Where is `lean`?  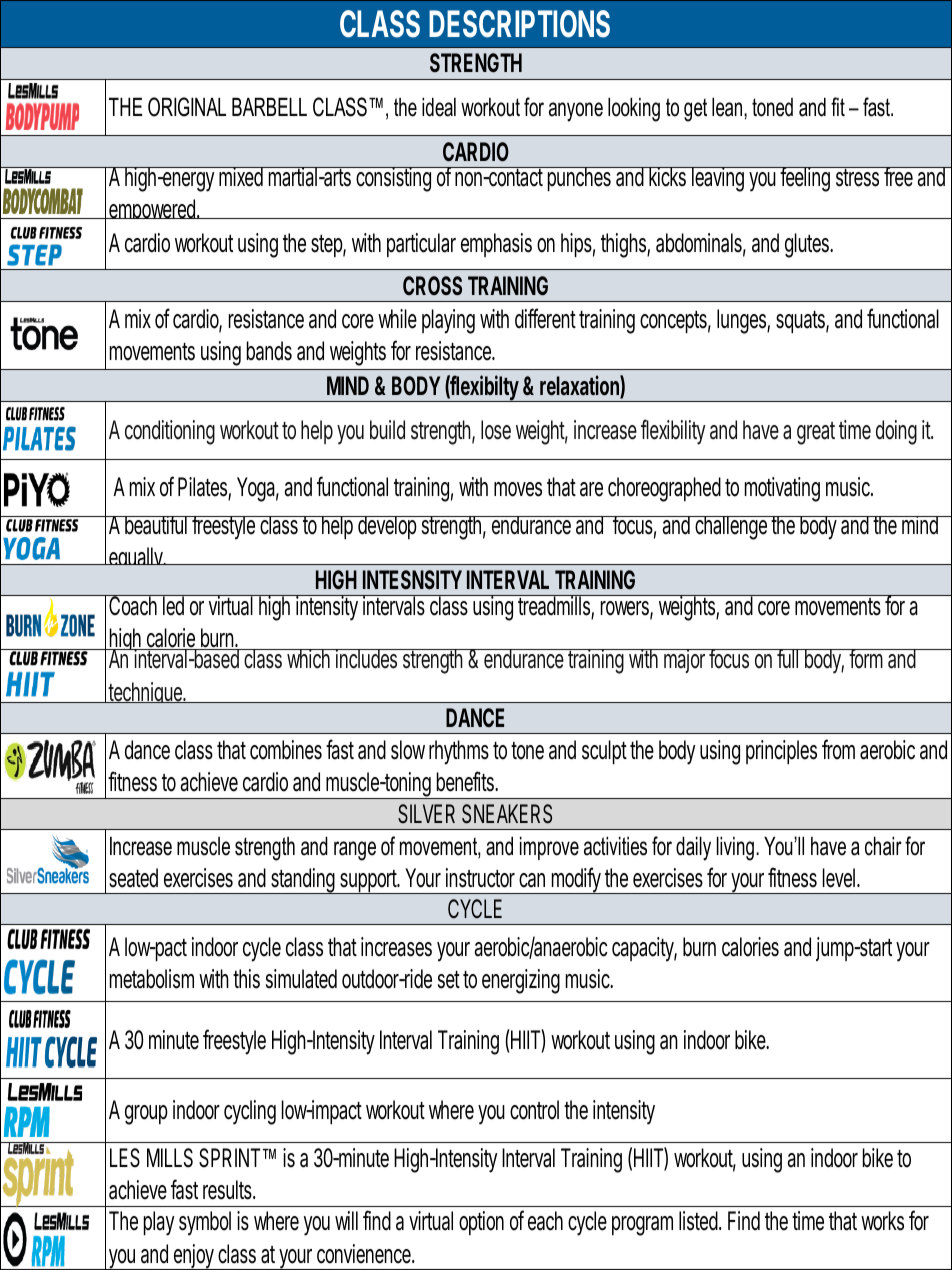
lean is located at coordinates (727, 107).
